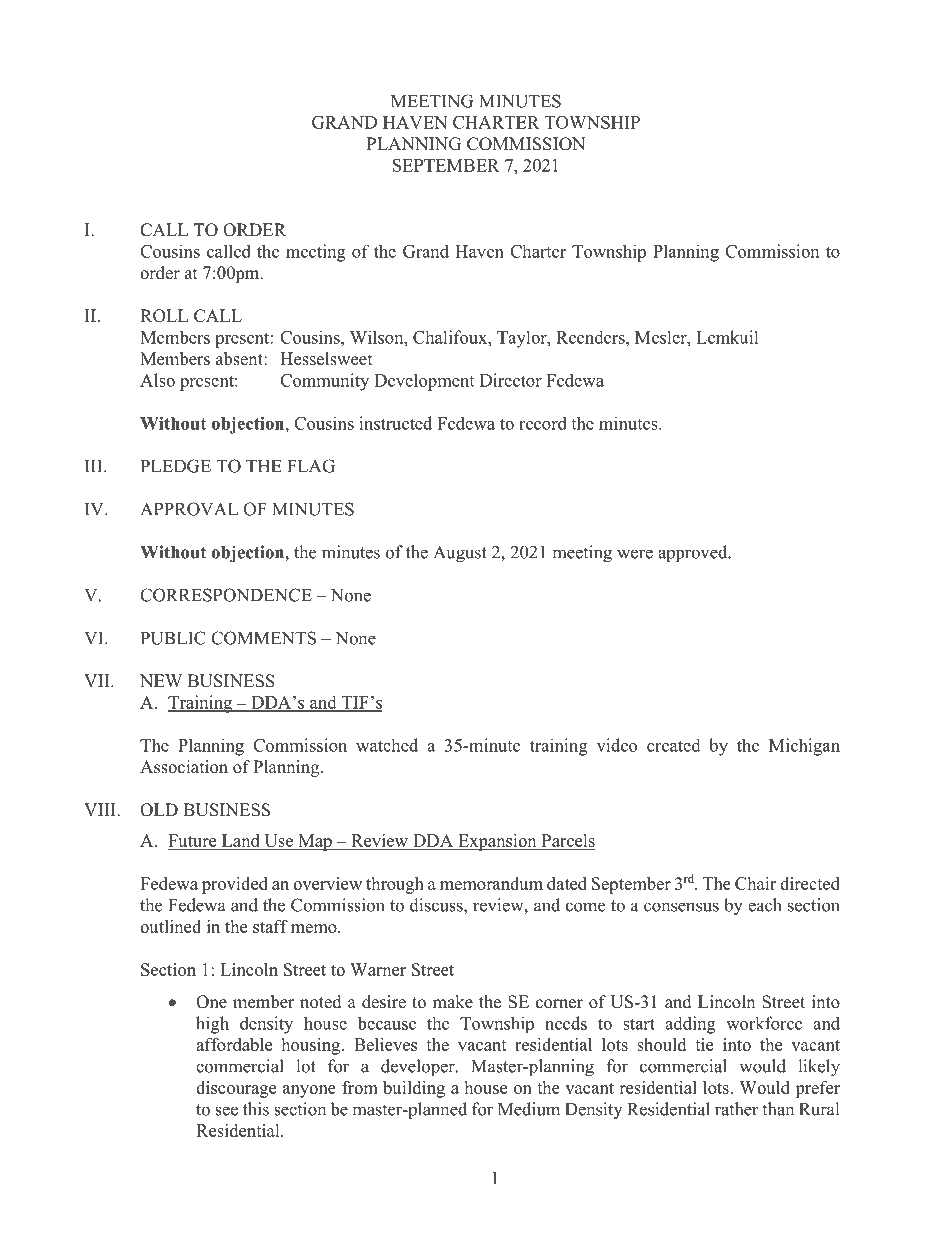  I want to click on discuss, so click(437, 905).
